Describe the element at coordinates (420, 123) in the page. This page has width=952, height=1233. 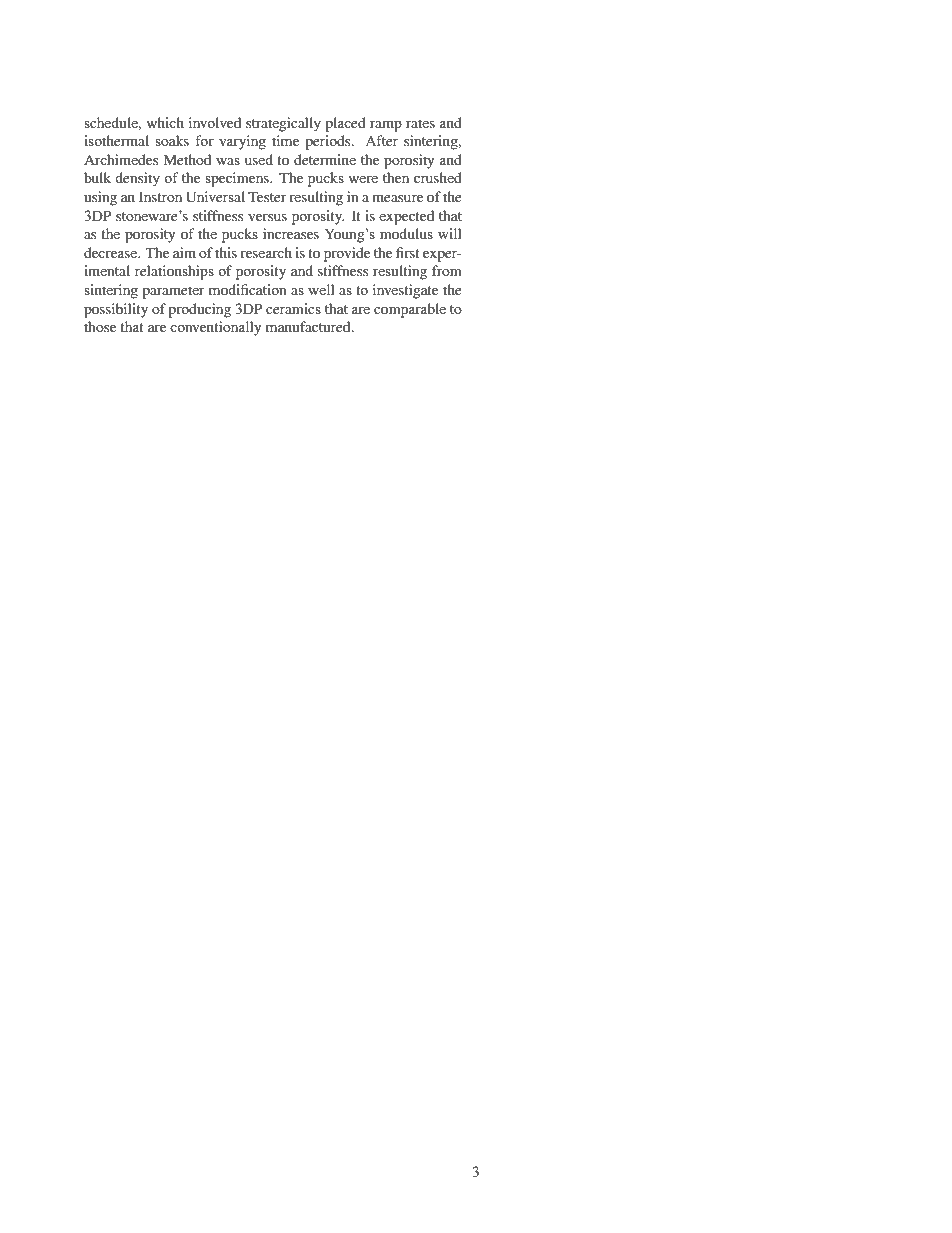
I see `rates` at that location.
